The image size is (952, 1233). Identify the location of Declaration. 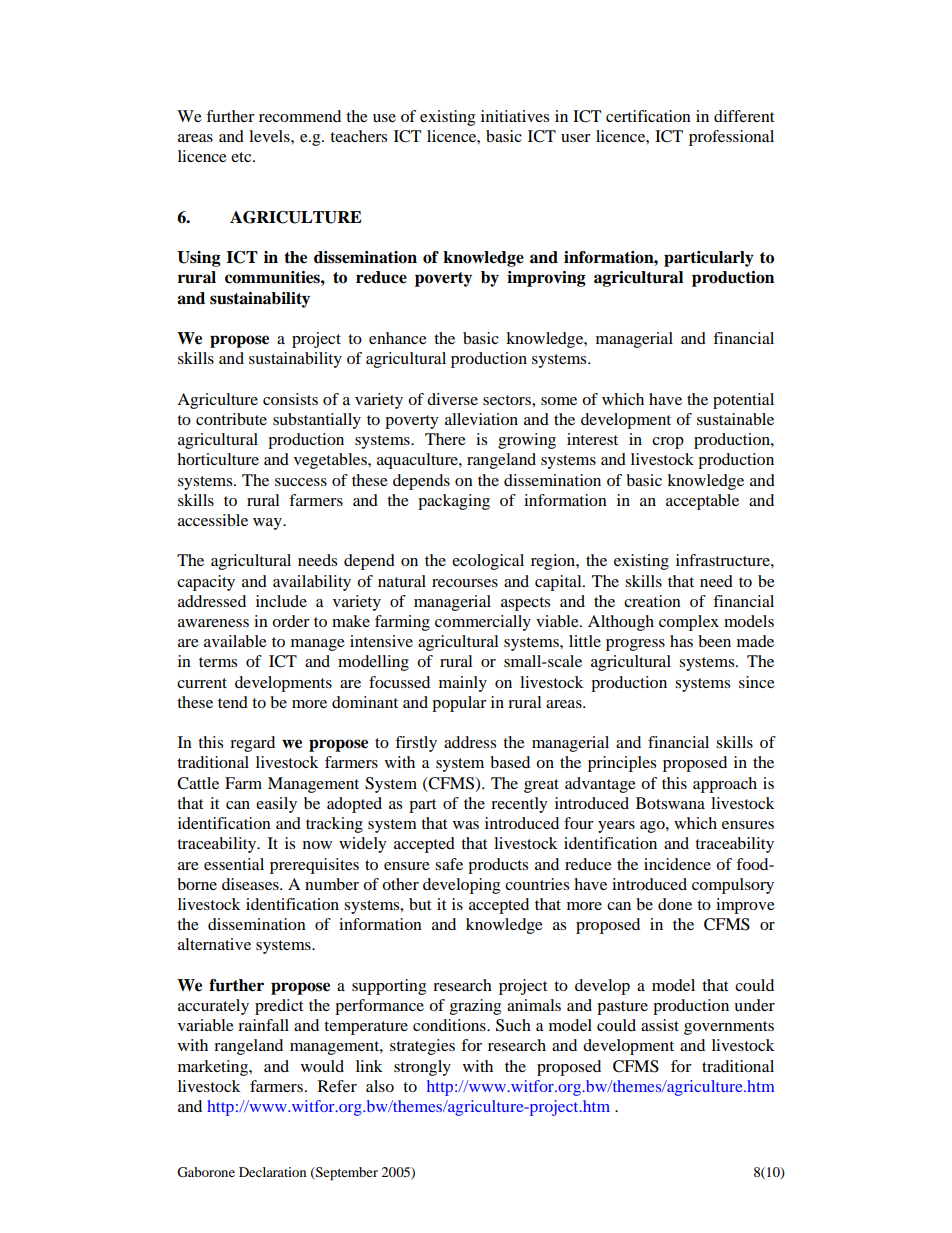
(272, 1172).
